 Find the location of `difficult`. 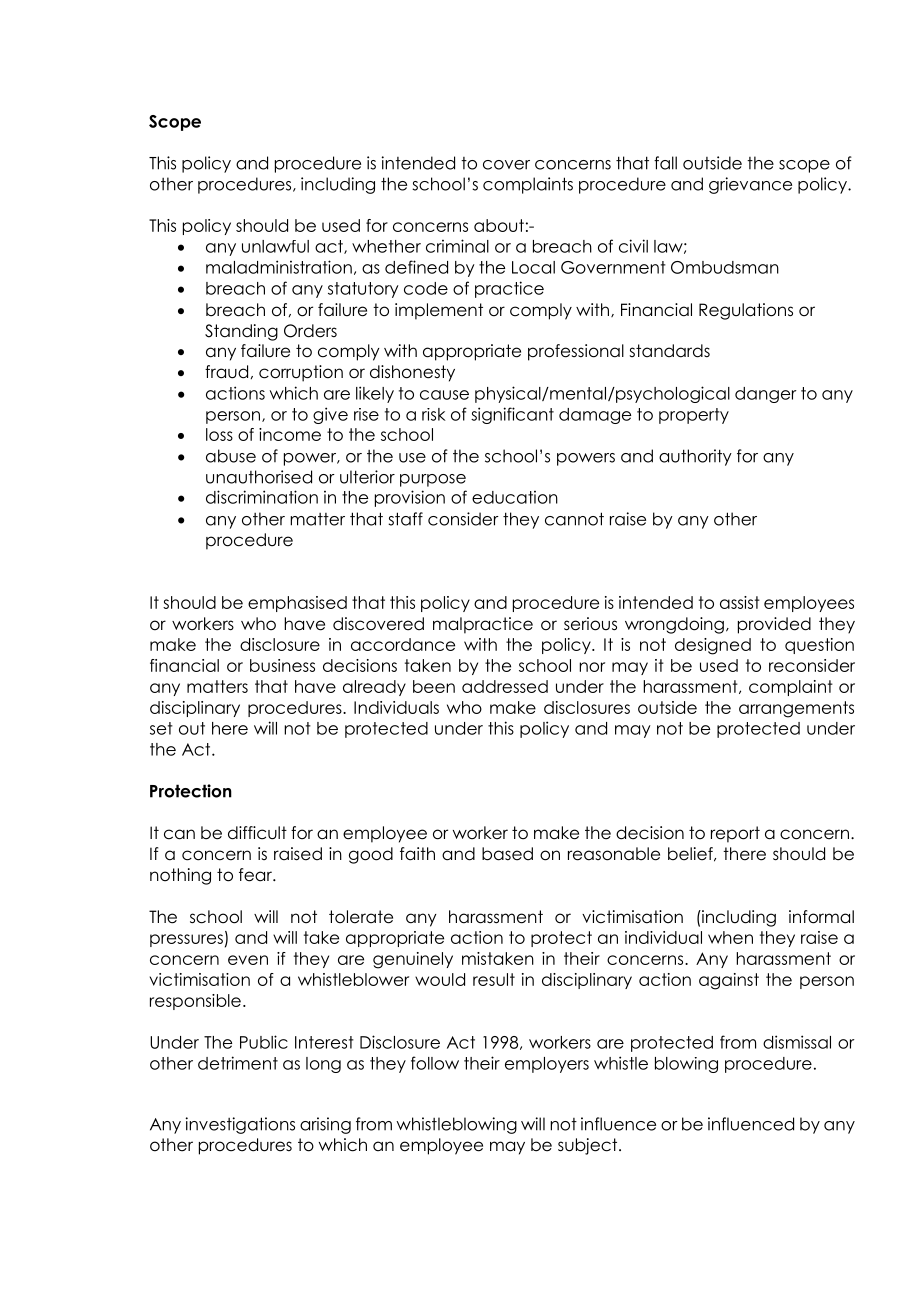

difficult is located at coordinates (257, 833).
